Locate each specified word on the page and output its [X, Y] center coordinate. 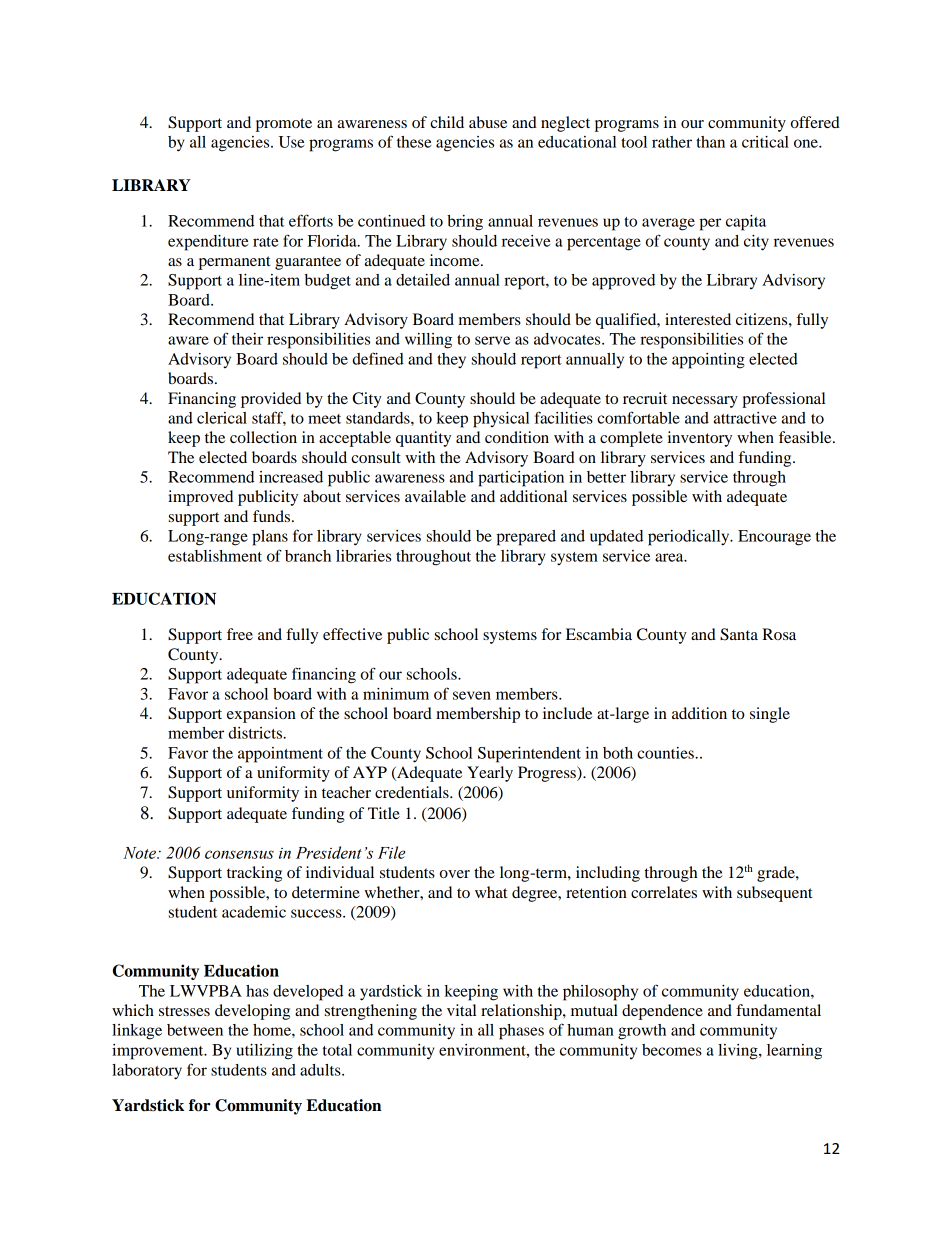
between [195, 1030]
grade [777, 874]
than [710, 142]
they [451, 361]
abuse [488, 122]
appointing [708, 361]
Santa [739, 634]
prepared [526, 538]
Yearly [490, 774]
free [240, 634]
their [247, 339]
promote [284, 125]
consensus [239, 854]
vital [461, 1010]
